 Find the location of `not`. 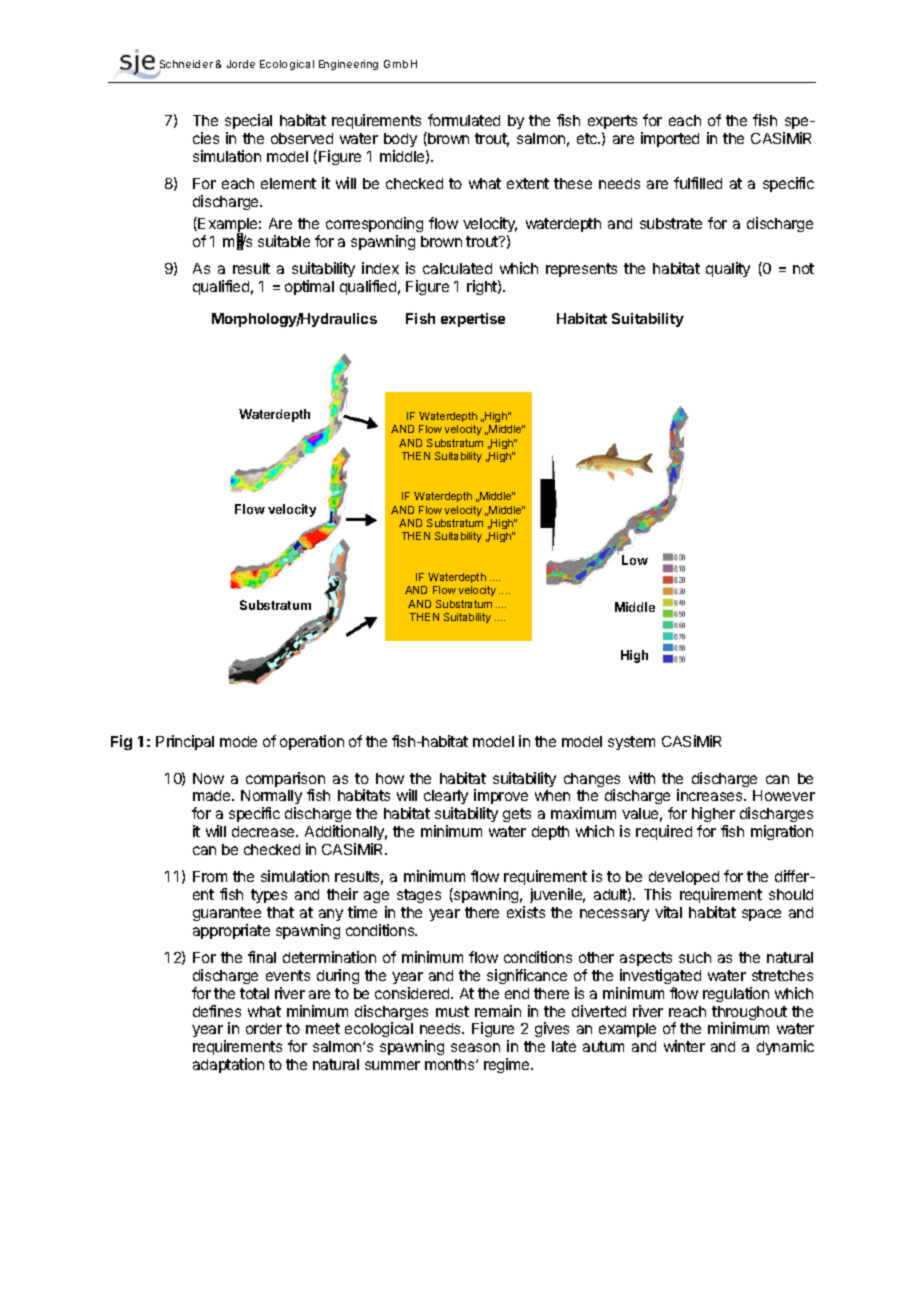

not is located at coordinates (803, 268).
